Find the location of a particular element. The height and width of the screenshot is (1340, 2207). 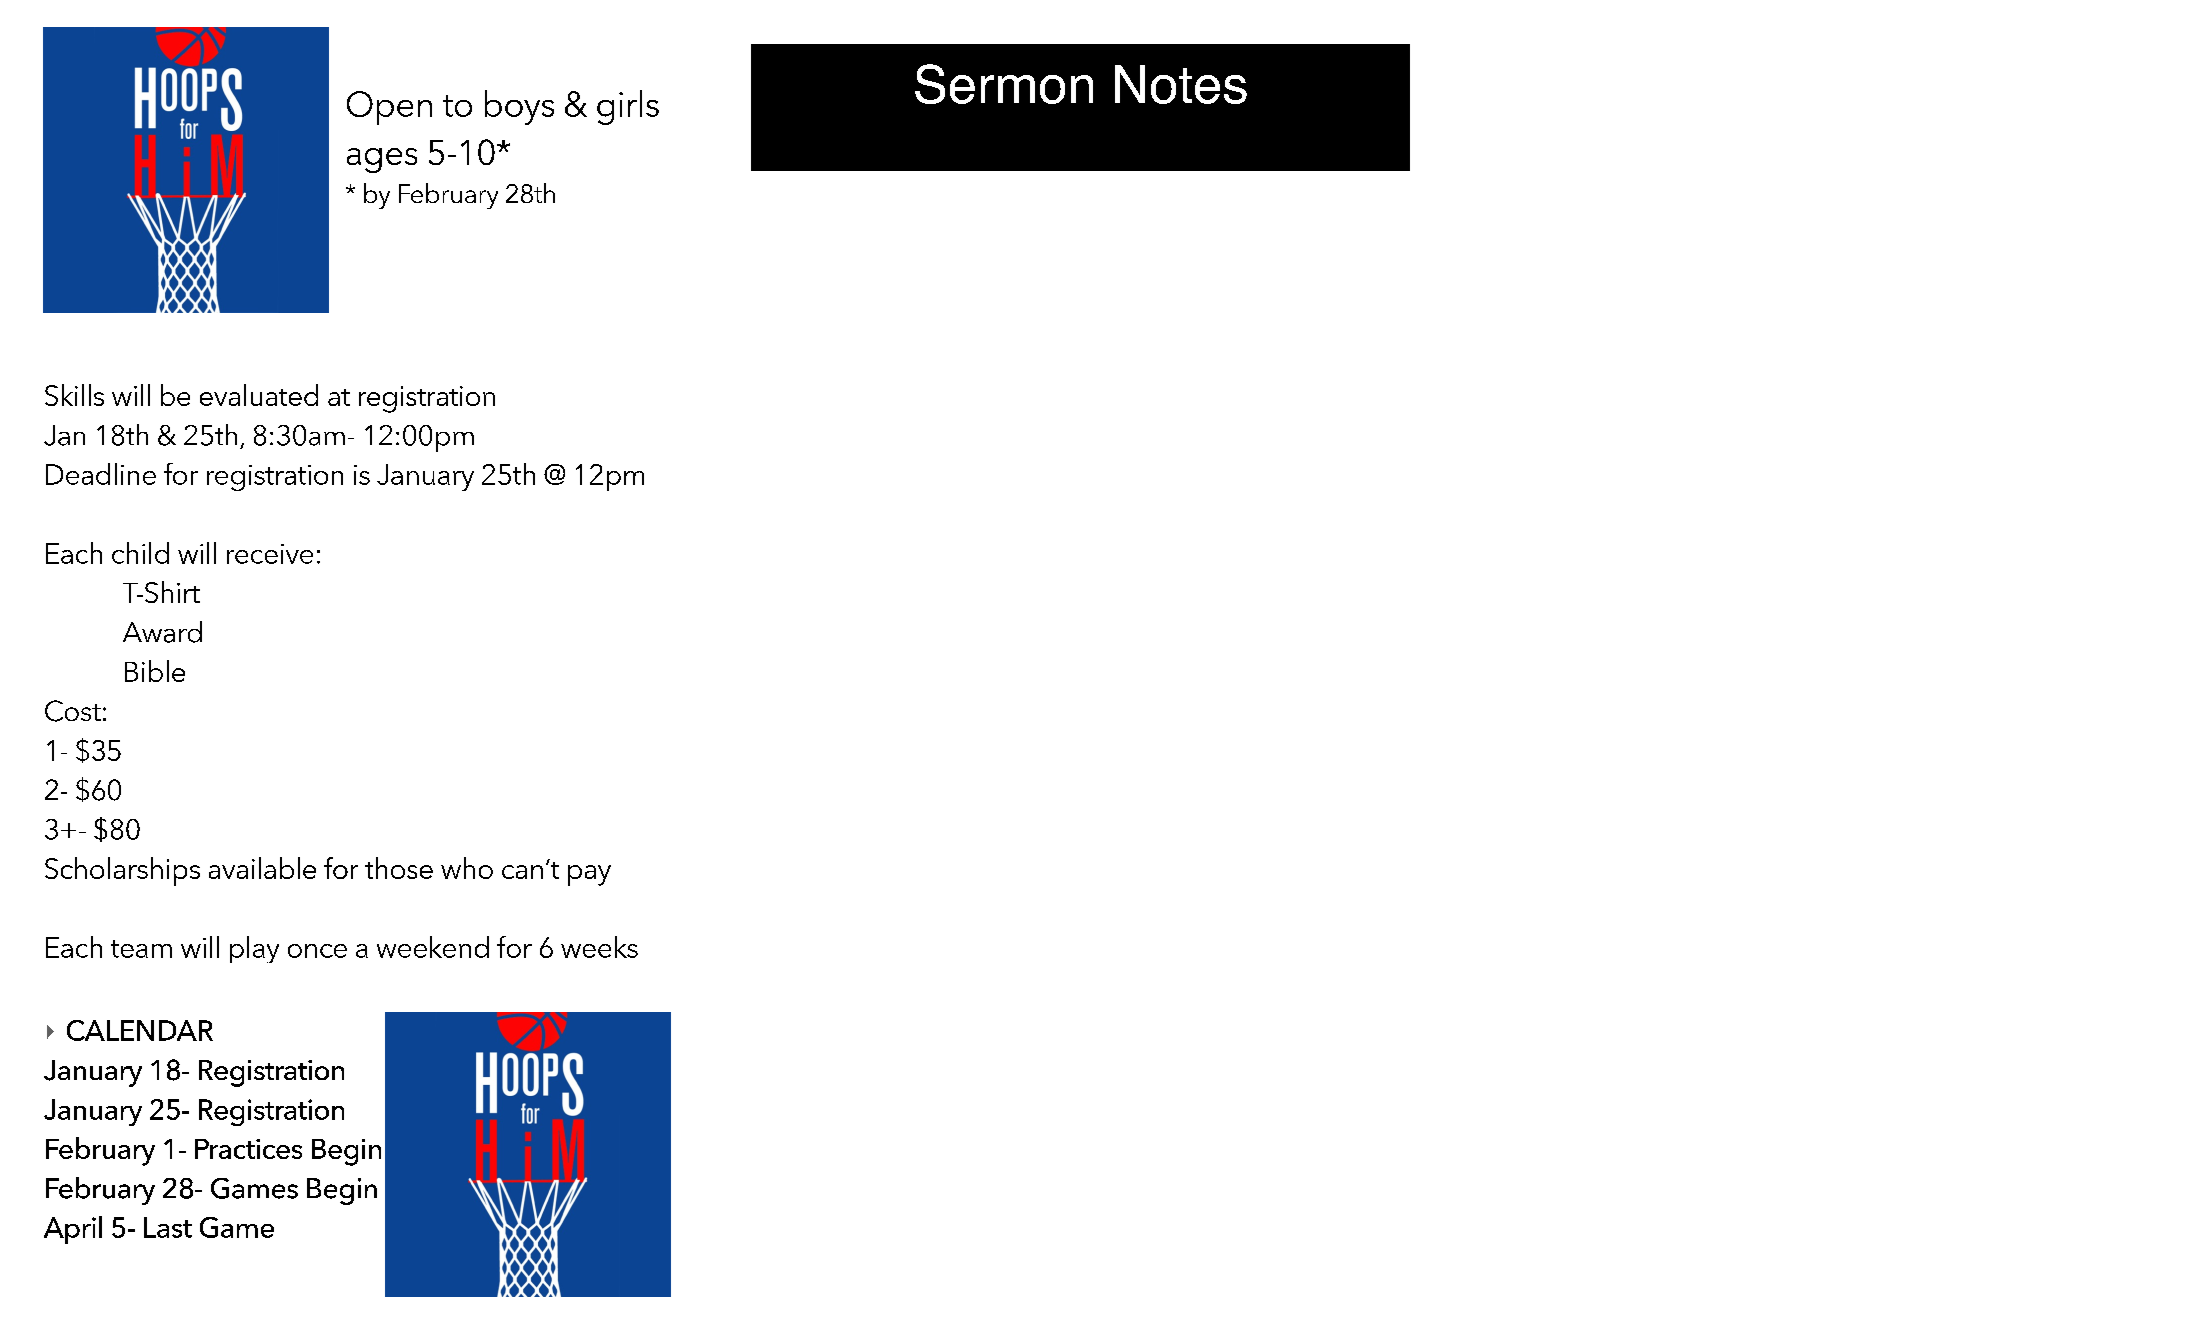

receive is located at coordinates (270, 554).
